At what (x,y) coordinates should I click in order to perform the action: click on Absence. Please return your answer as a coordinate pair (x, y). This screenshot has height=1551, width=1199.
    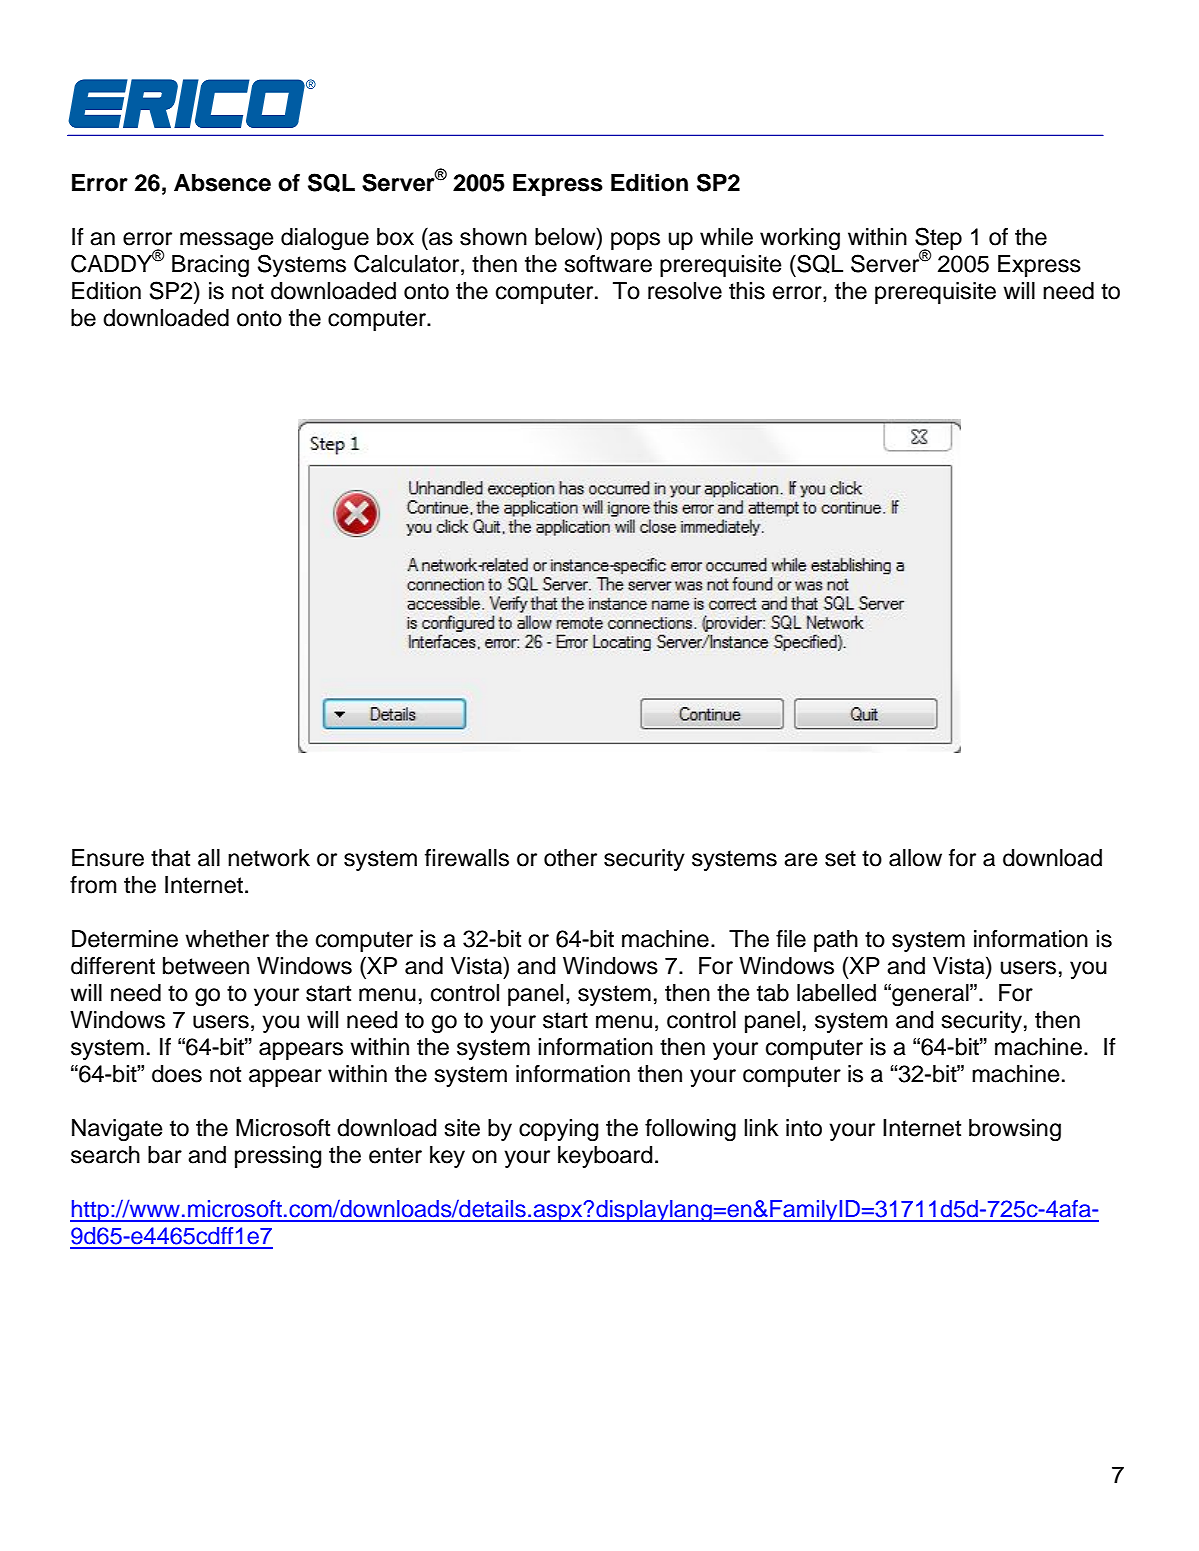
    Looking at the image, I should click on (222, 183).
